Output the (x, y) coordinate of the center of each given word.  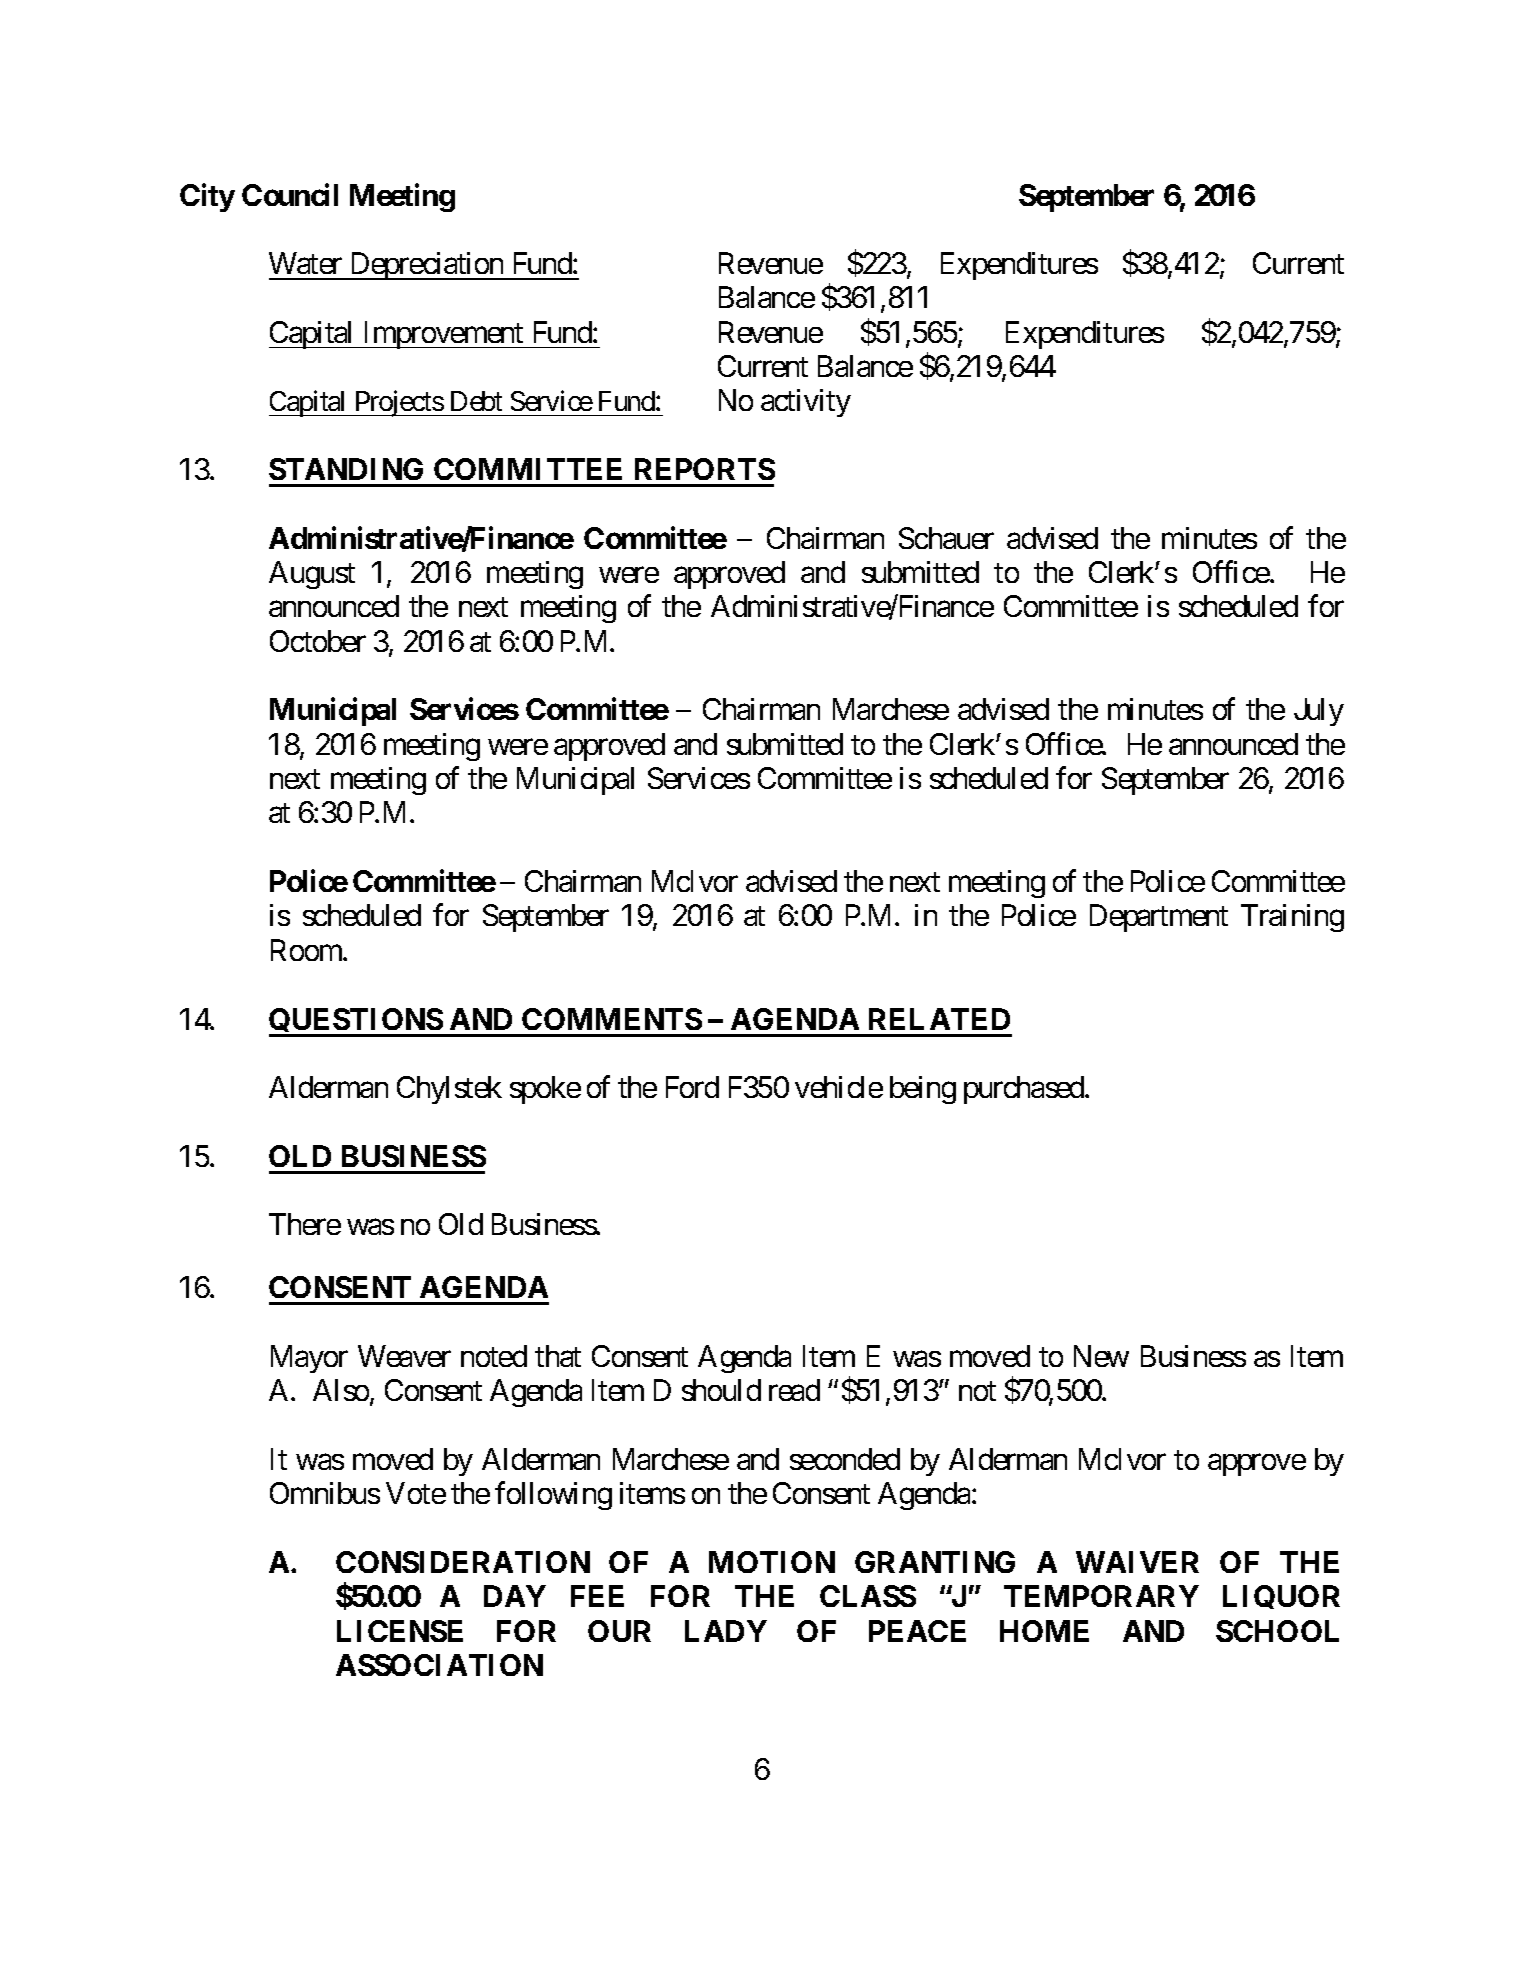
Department (1159, 918)
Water (305, 263)
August (312, 575)
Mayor (309, 1359)
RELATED (939, 1019)
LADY (726, 1631)
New (1101, 1356)
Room (307, 950)
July (1319, 712)
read (794, 1390)
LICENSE (400, 1631)
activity (806, 403)
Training (1292, 918)
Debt (476, 401)
